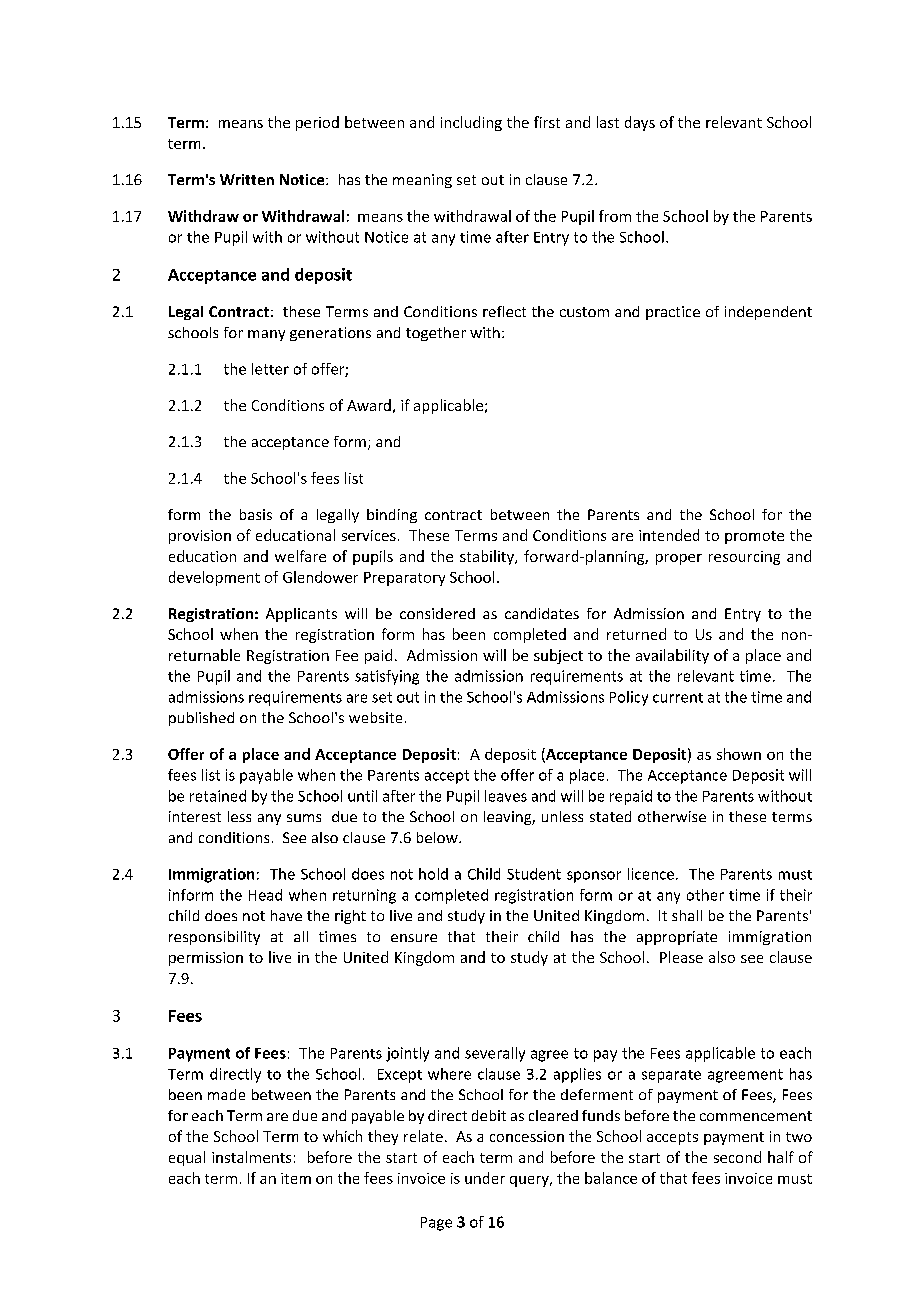 This screenshot has height=1308, width=924. Describe the element at coordinates (471, 123) in the screenshot. I see `including` at that location.
